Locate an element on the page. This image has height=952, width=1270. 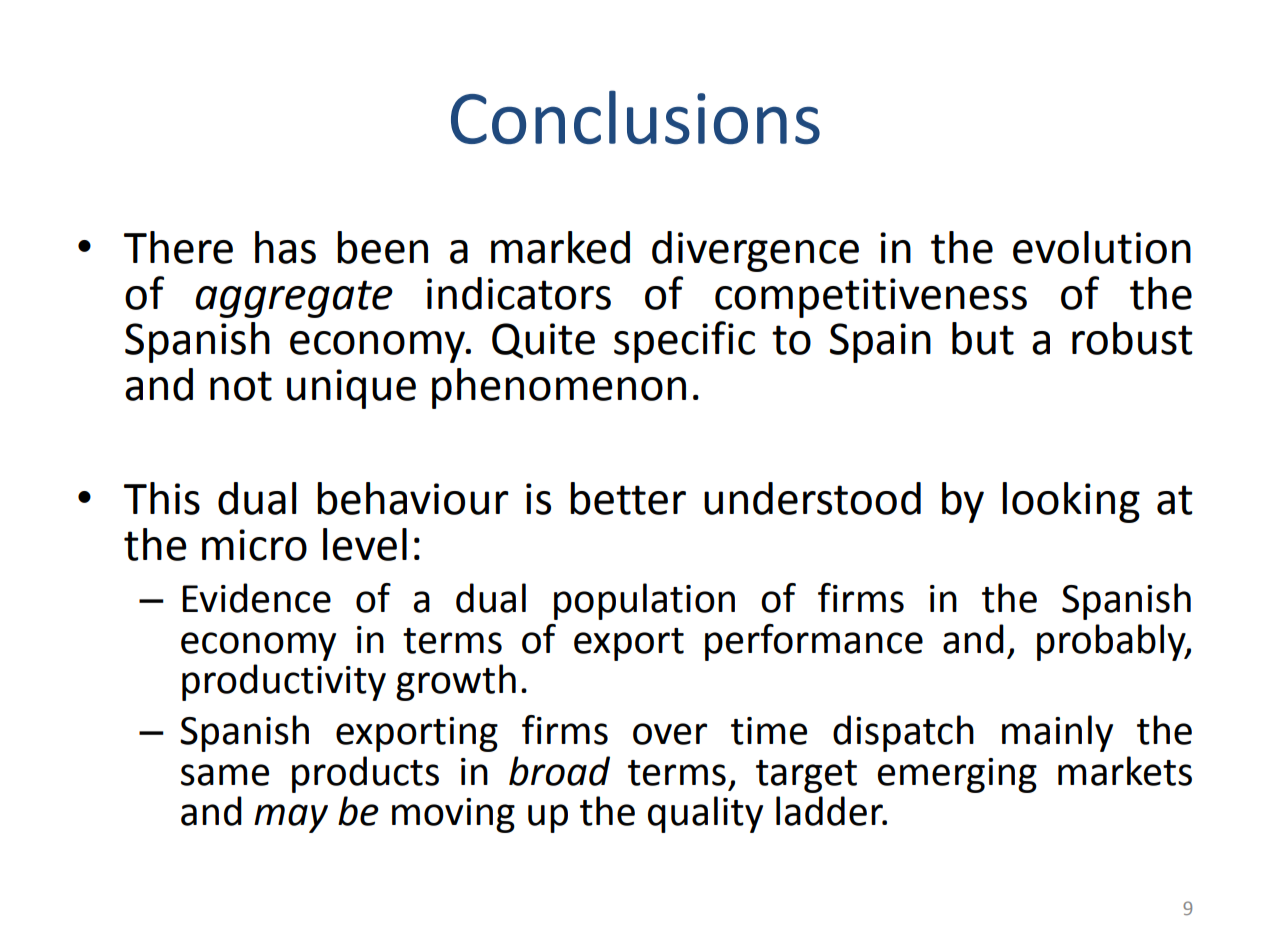
marked is located at coordinates (560, 247).
